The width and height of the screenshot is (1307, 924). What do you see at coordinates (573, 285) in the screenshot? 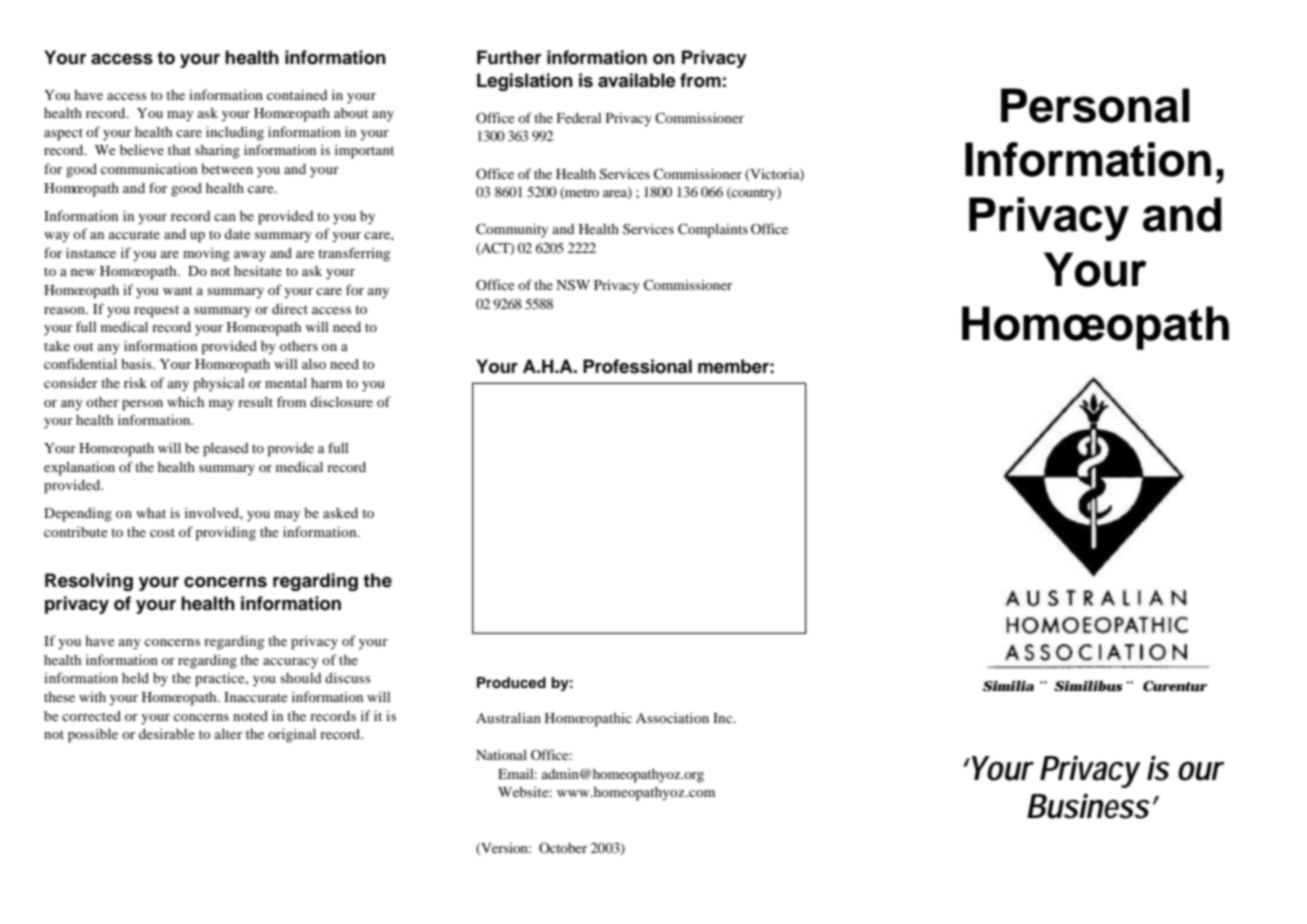
I see `NSW` at bounding box center [573, 285].
